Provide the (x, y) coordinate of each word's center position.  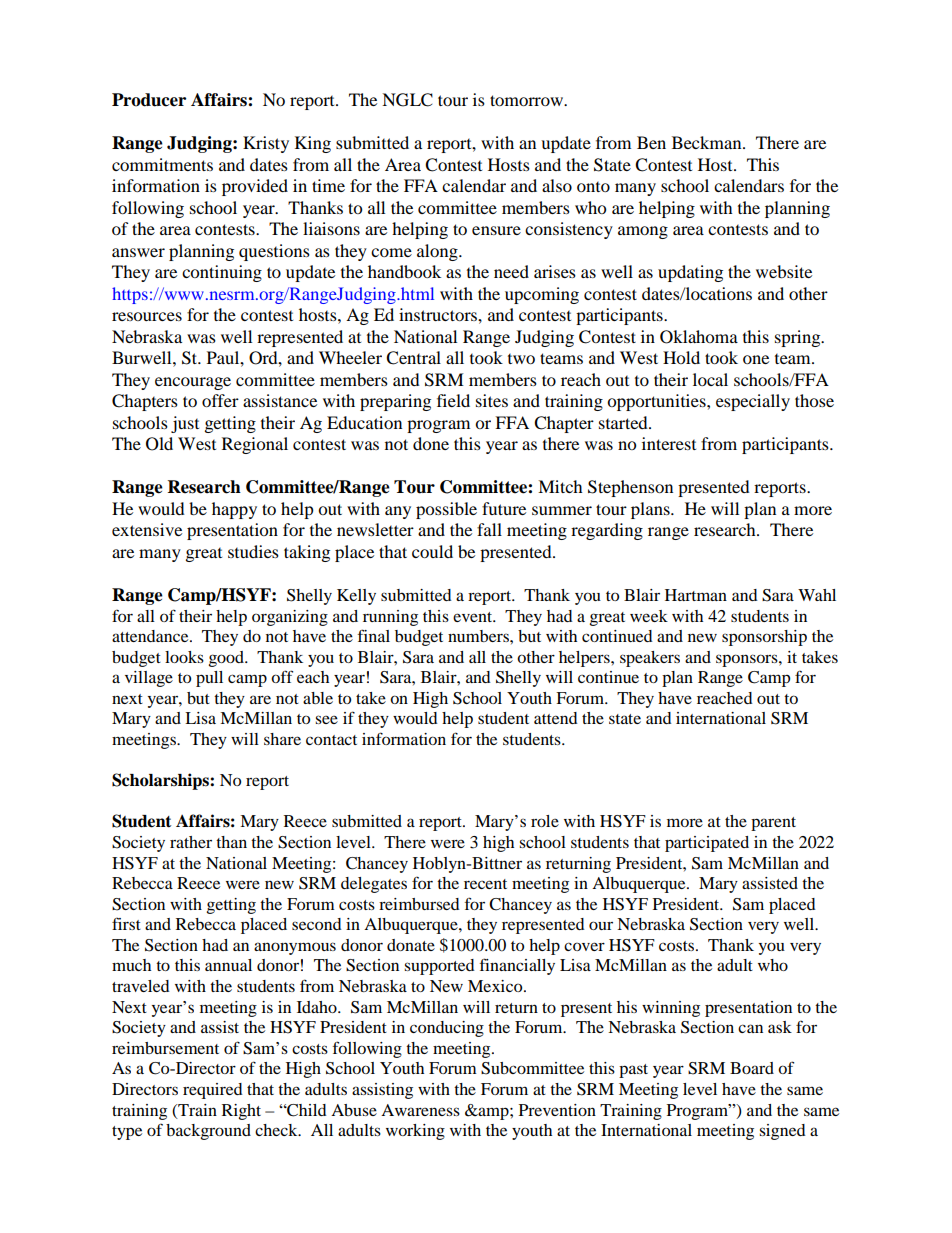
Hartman (696, 595)
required (213, 1091)
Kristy (266, 144)
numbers (479, 636)
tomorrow (528, 100)
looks (184, 657)
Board (752, 1068)
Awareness (420, 1110)
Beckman (708, 142)
